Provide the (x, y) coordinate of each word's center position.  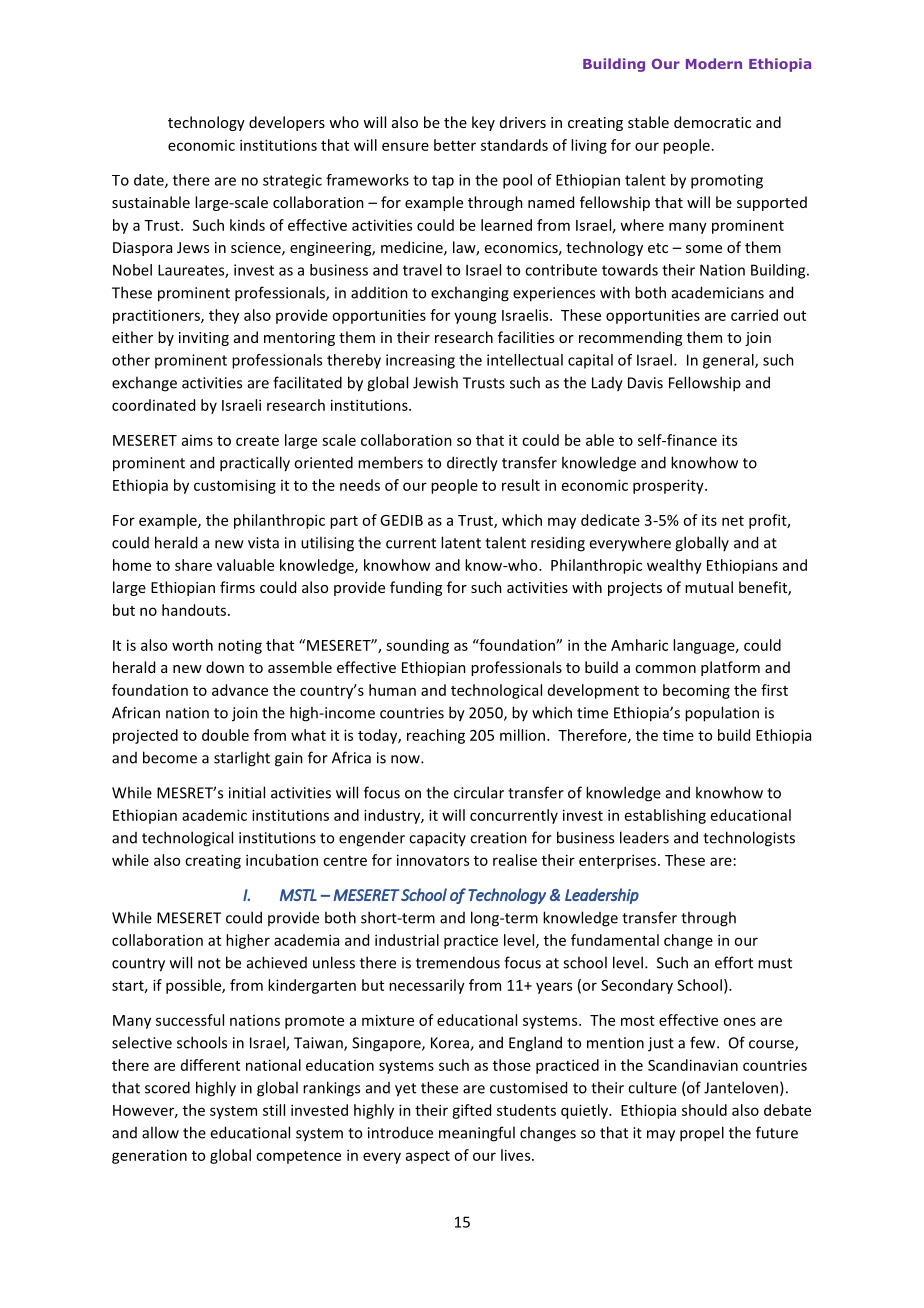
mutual (709, 587)
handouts (194, 610)
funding (416, 588)
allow (160, 1132)
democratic (712, 122)
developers (287, 123)
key (483, 123)
